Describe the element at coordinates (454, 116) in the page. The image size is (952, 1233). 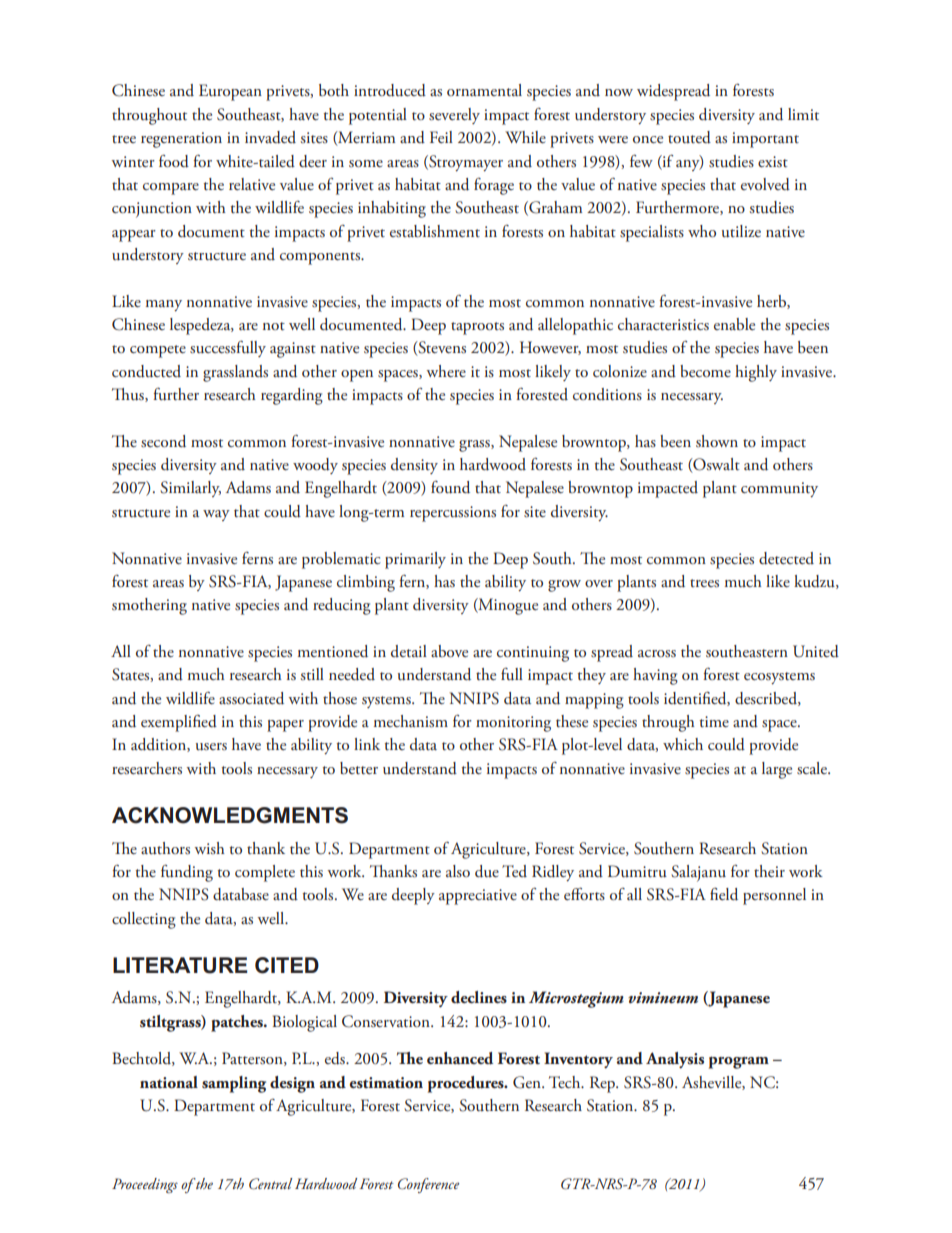
I see `severely` at that location.
